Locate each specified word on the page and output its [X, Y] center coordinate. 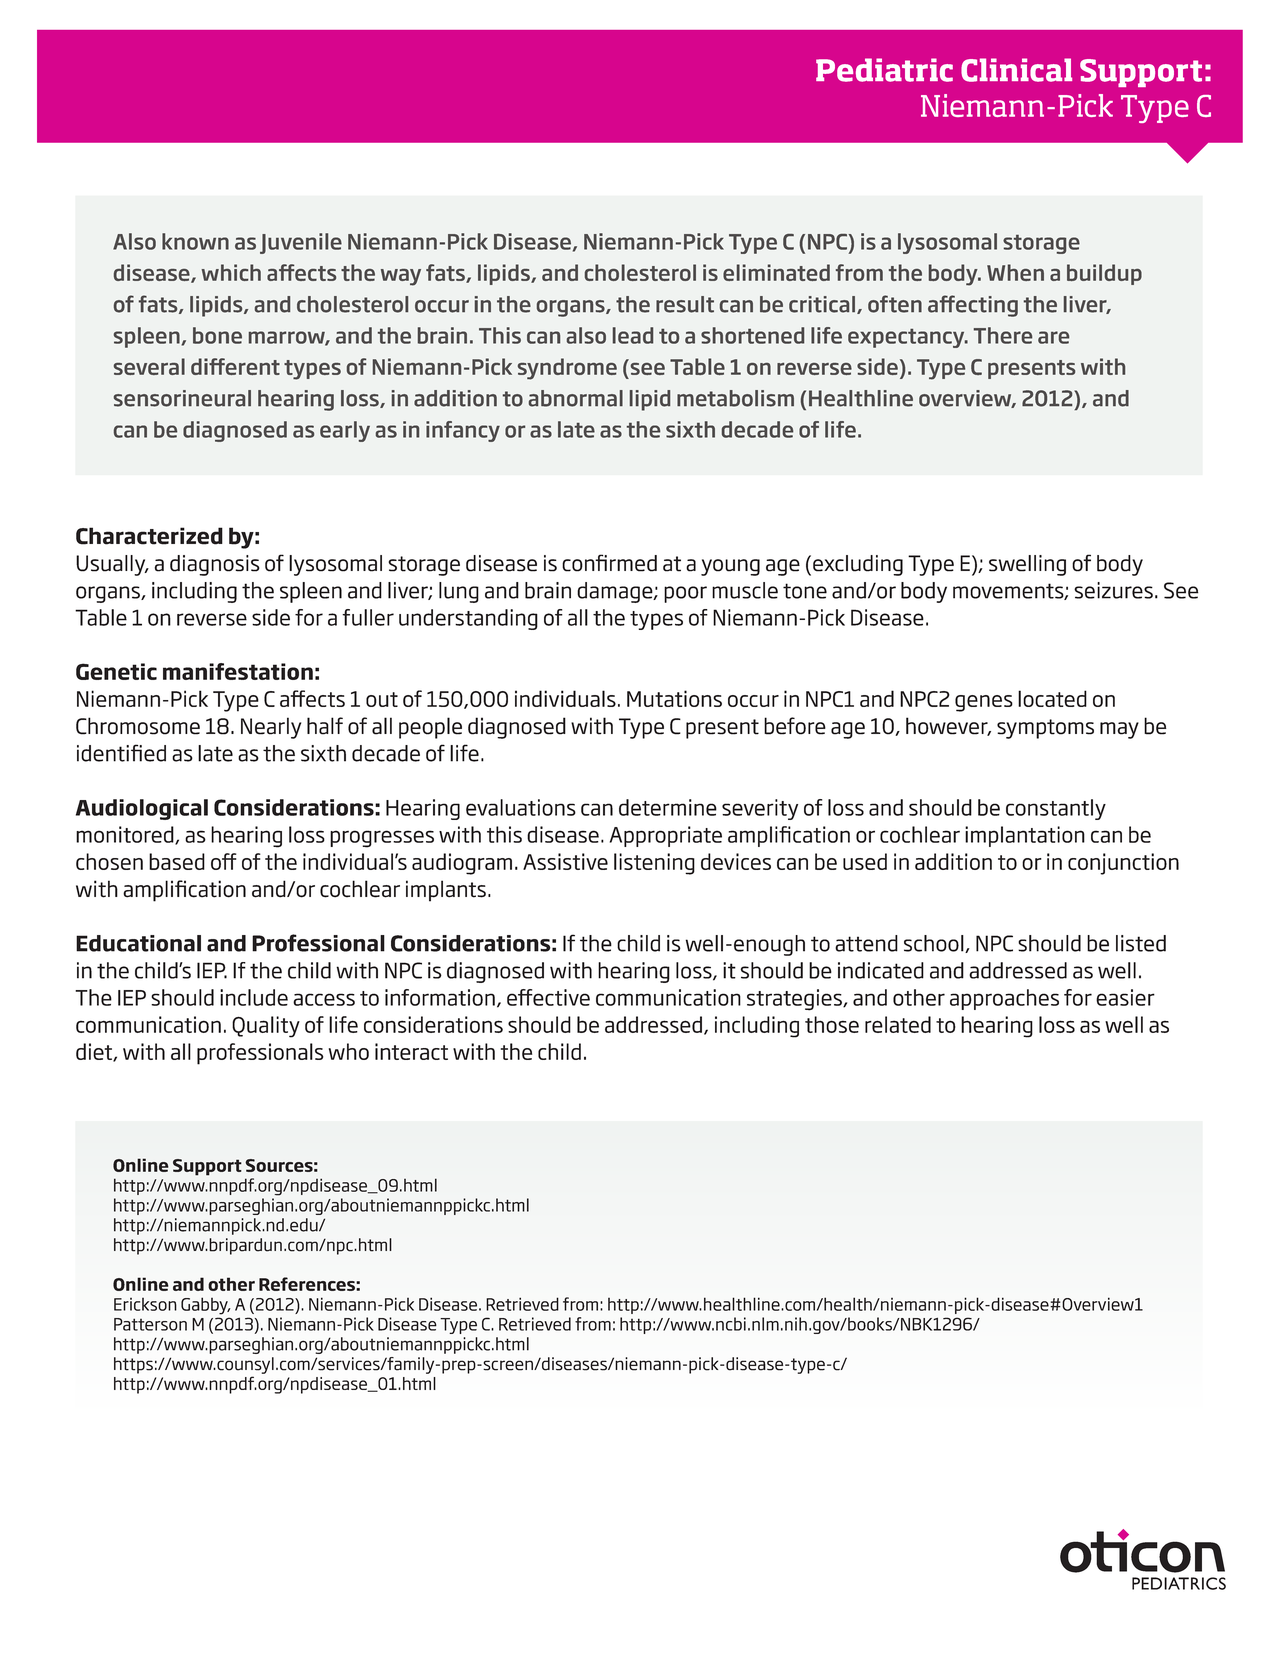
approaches [1004, 999]
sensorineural [182, 398]
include [254, 997]
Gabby [205, 1306]
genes [984, 703]
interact [411, 1051]
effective [548, 997]
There [1003, 335]
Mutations [674, 698]
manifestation [238, 671]
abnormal [576, 398]
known [195, 241]
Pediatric [884, 70]
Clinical [1016, 70]
